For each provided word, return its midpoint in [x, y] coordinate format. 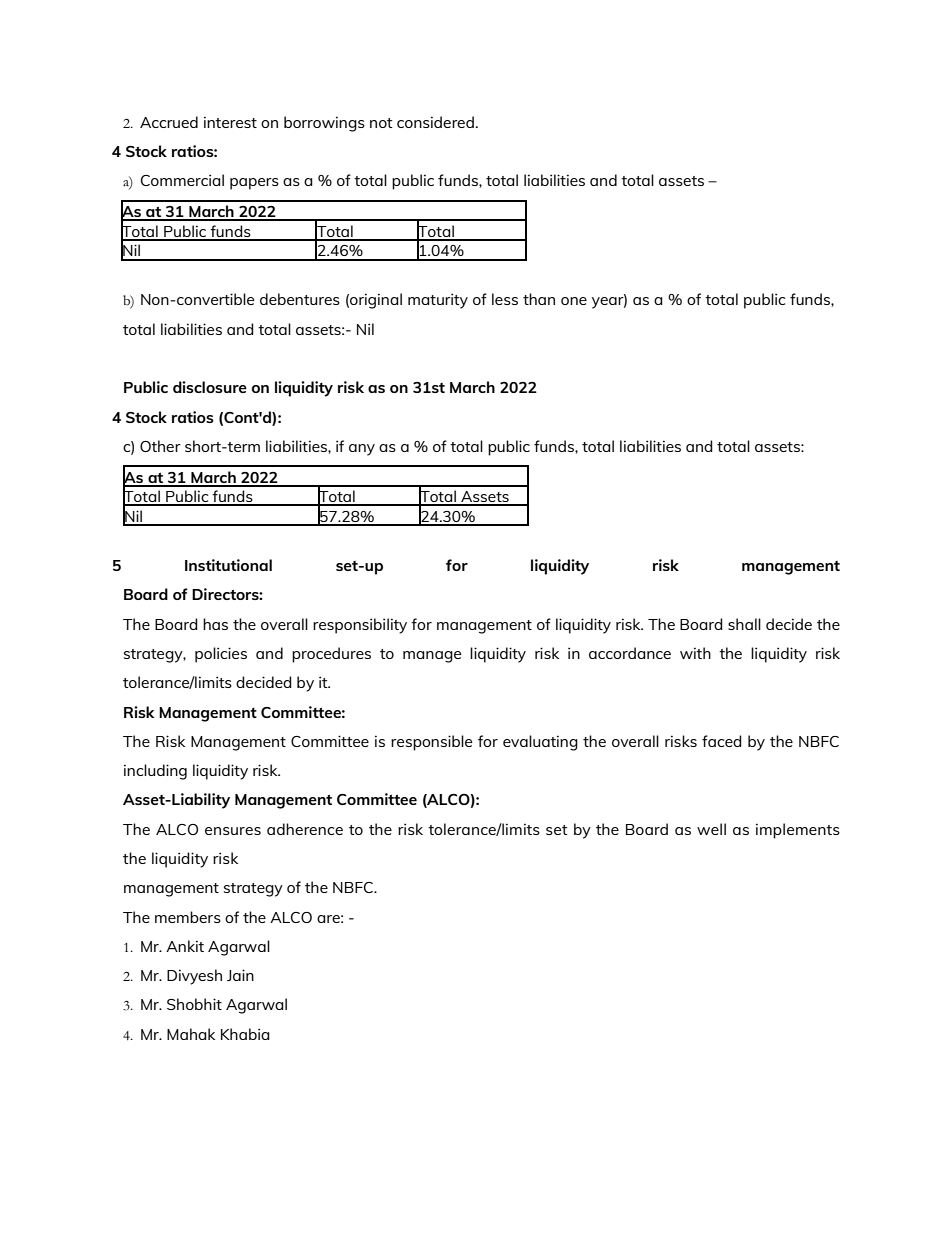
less [505, 299]
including [155, 772]
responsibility [360, 626]
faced [722, 741]
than [539, 299]
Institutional [228, 565]
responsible [431, 743]
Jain [240, 975]
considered [435, 122]
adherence [305, 829]
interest [230, 122]
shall [744, 624]
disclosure [210, 387]
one [574, 301]
